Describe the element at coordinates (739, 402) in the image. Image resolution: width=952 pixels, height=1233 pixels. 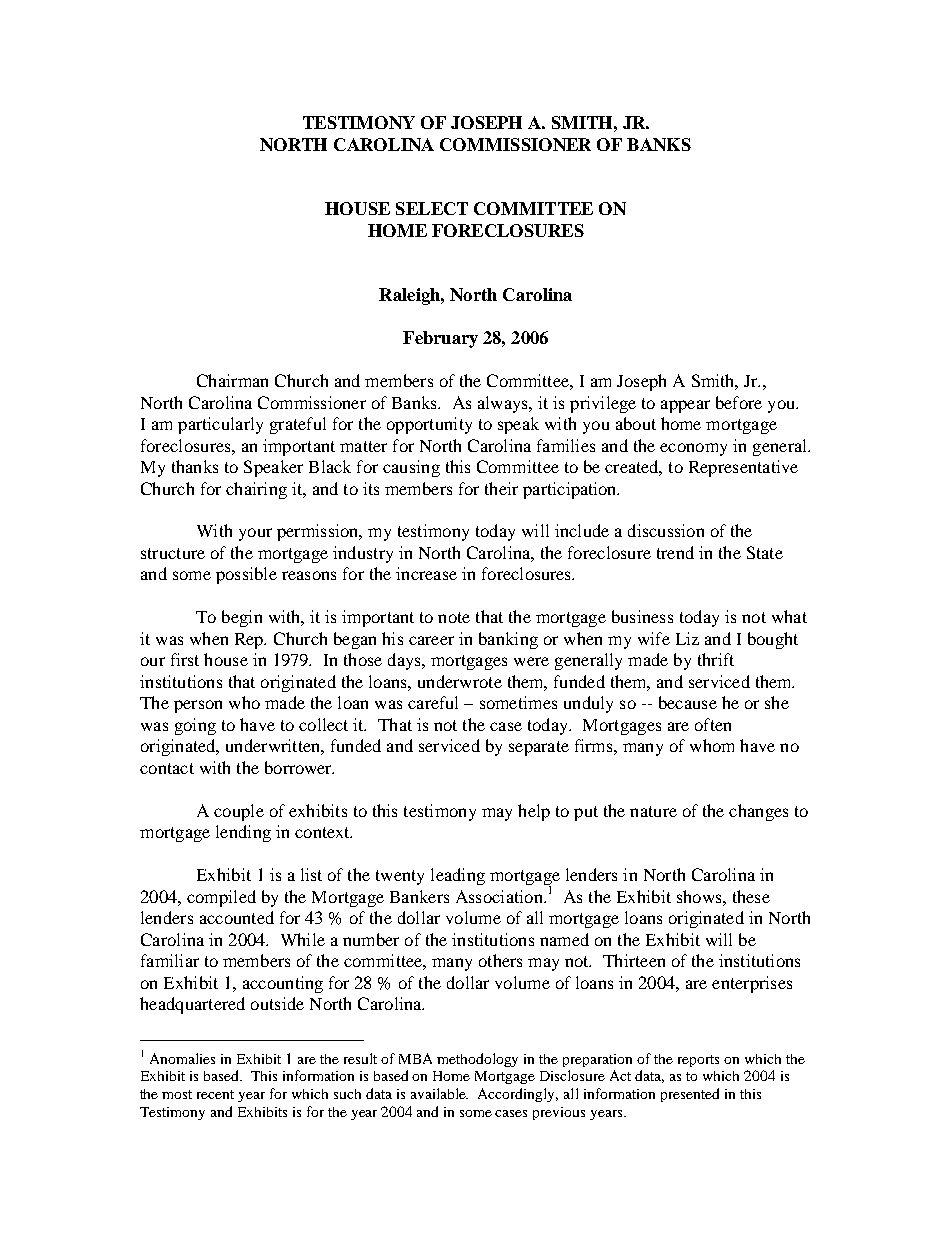
I see `before` at that location.
